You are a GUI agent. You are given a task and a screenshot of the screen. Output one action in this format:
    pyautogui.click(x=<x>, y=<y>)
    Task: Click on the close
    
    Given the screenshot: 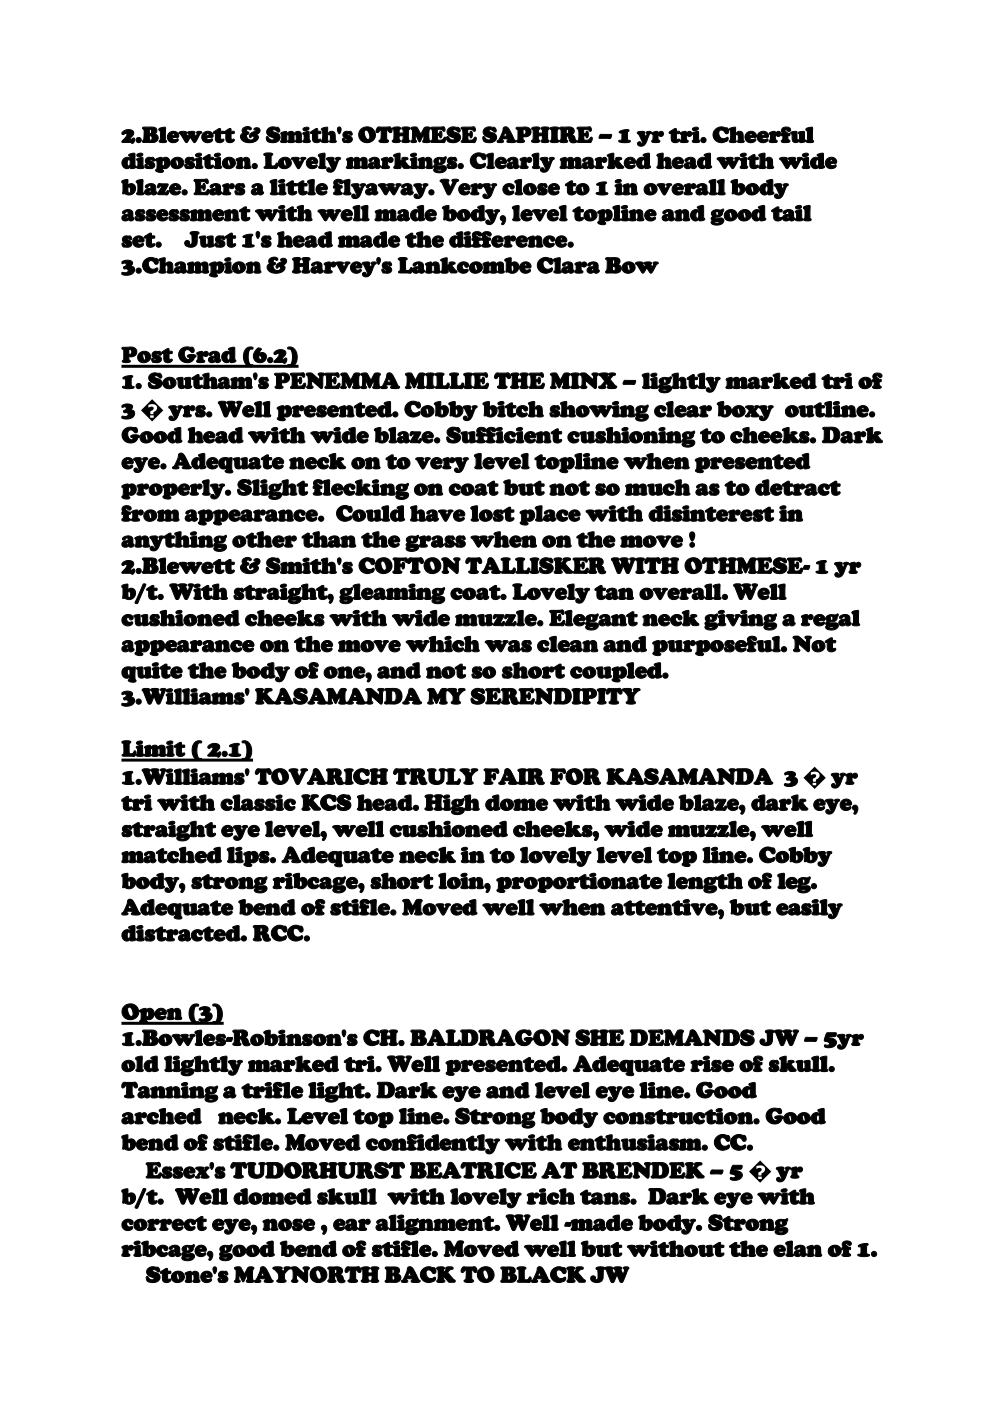 What is the action you would take?
    pyautogui.click(x=531, y=187)
